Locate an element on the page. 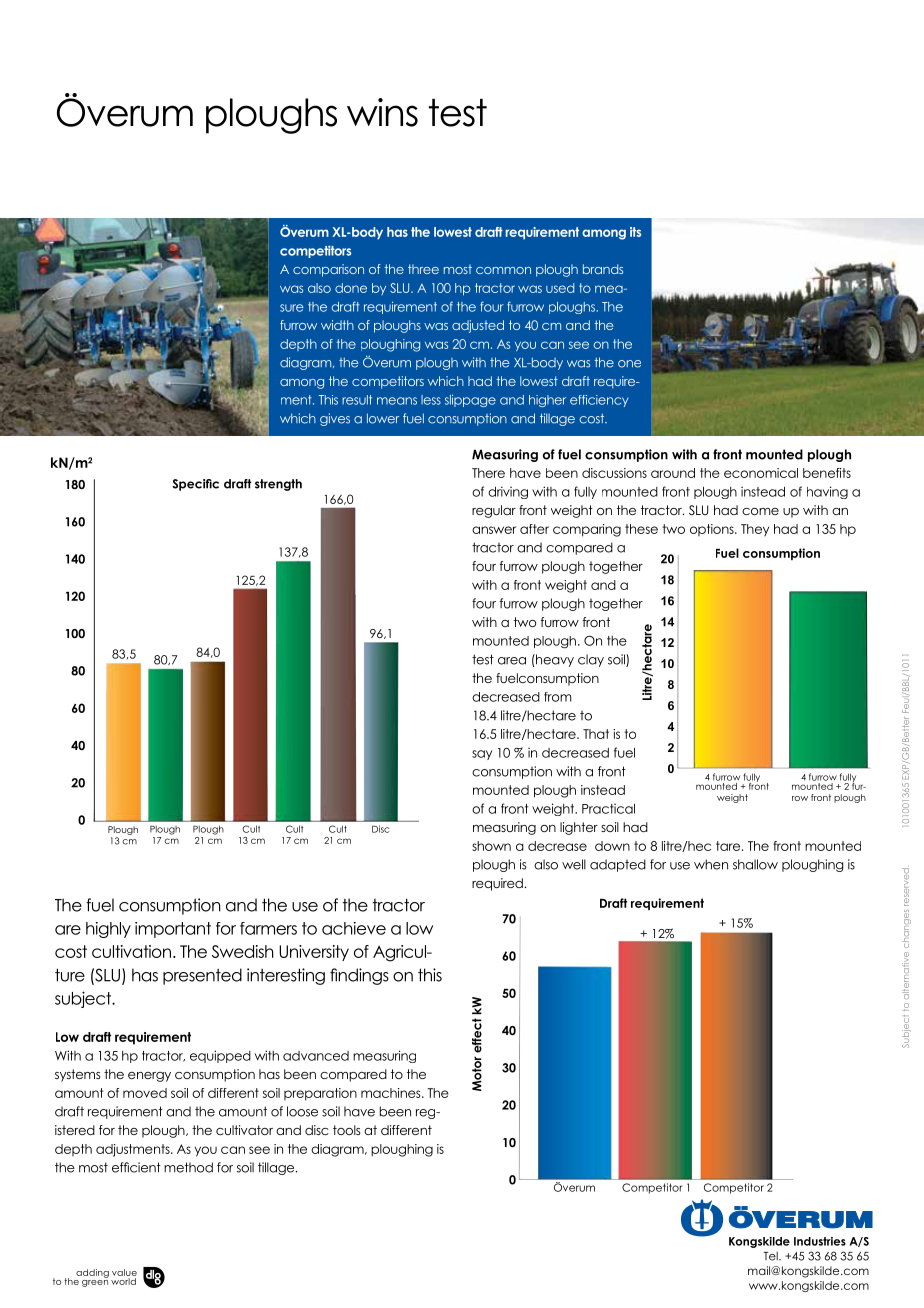 The image size is (924, 1308). Specific is located at coordinates (195, 485).
